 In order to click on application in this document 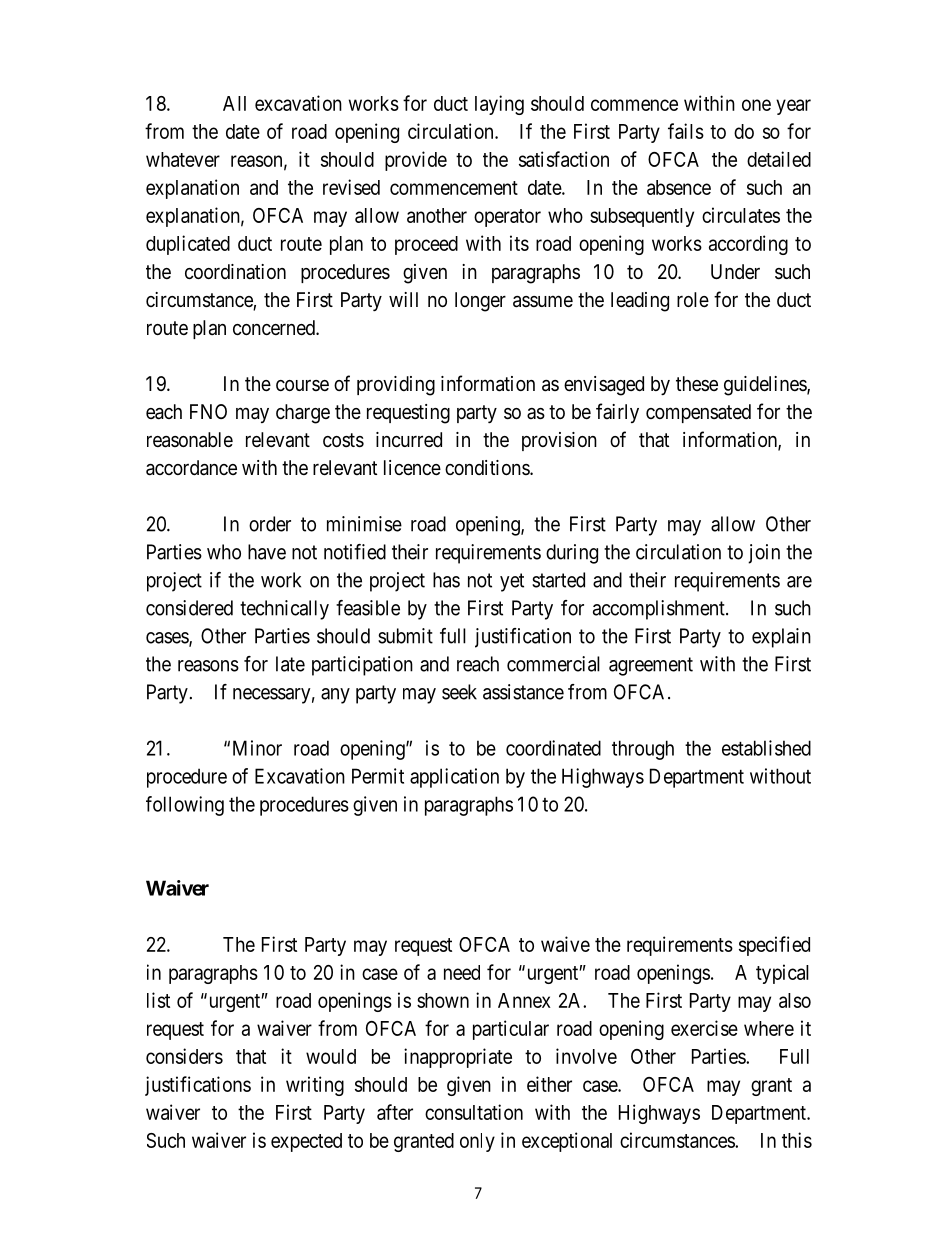, I will do `click(454, 778)`.
